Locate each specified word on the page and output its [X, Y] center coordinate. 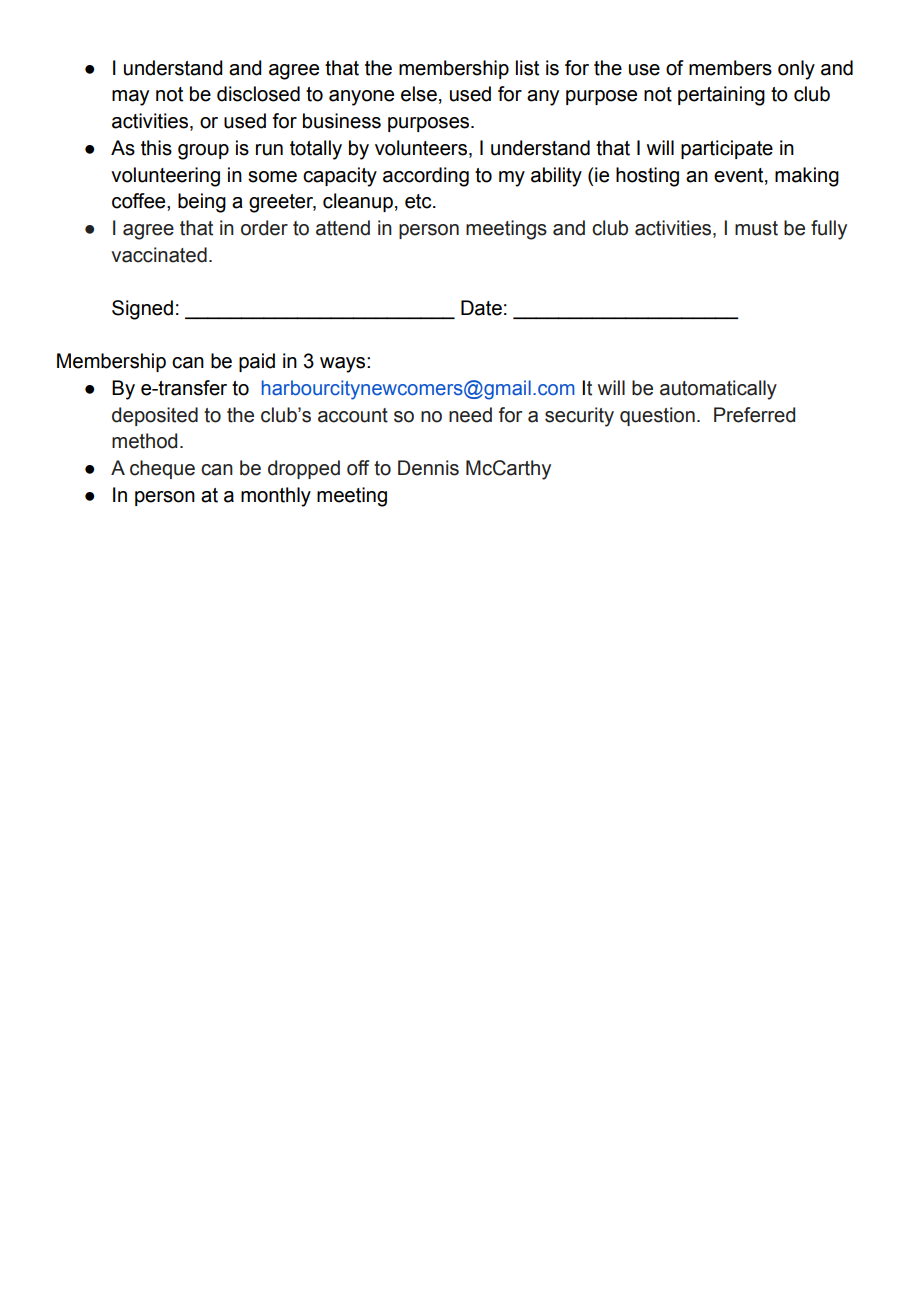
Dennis [428, 468]
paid [257, 362]
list [527, 68]
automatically [718, 390]
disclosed [258, 94]
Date [481, 308]
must [756, 228]
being [202, 203]
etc [419, 201]
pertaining [721, 96]
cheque [162, 469]
